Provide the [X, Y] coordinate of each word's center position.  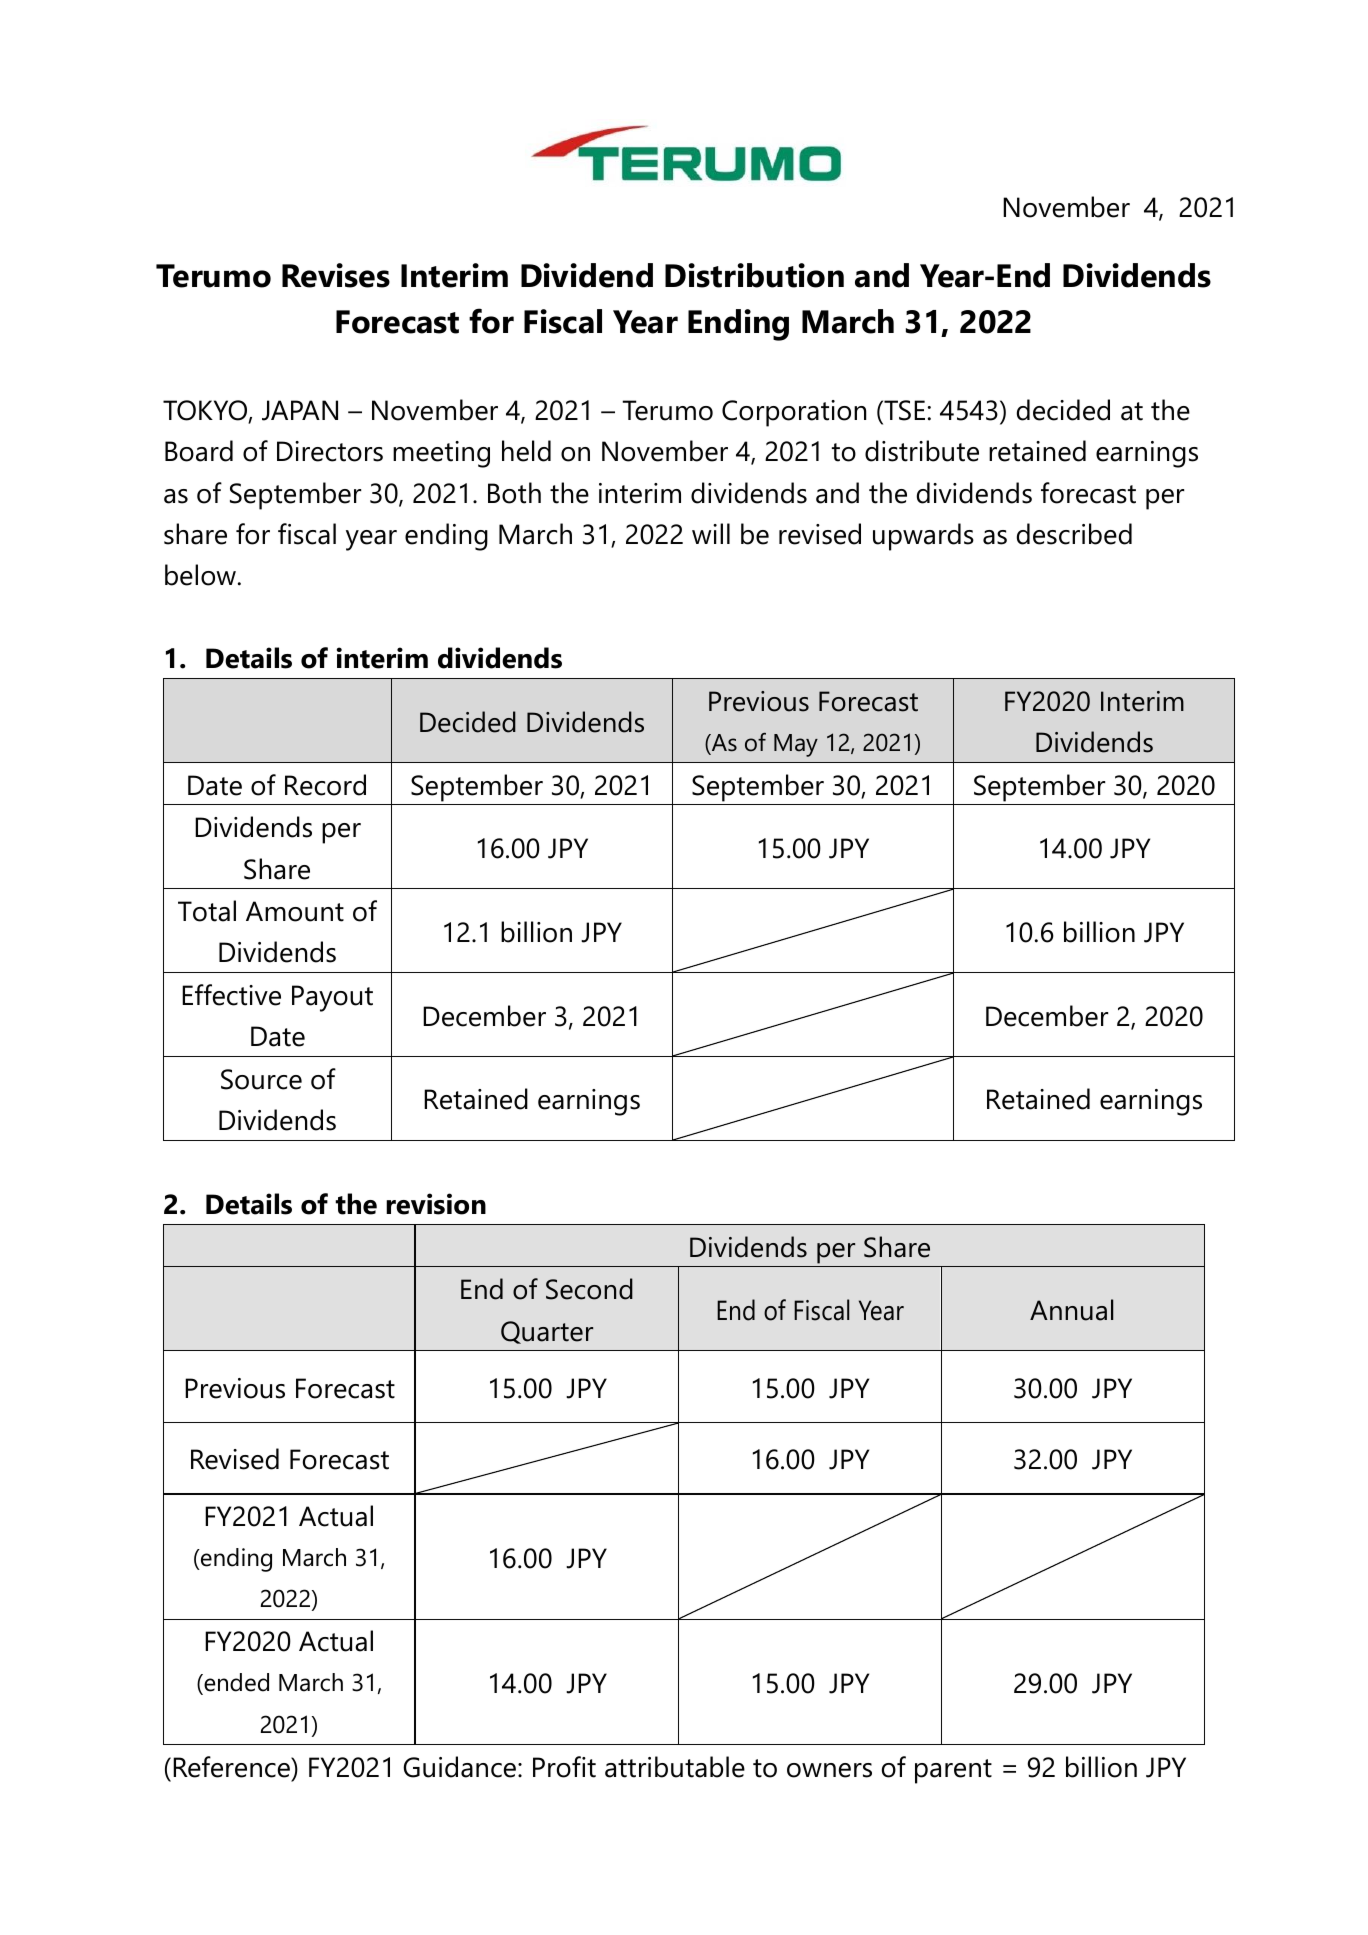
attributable [675, 1767]
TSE [903, 410]
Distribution [754, 275]
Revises [336, 275]
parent [953, 1771]
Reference [232, 1767]
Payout [332, 998]
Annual [1071, 1310]
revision [436, 1204]
